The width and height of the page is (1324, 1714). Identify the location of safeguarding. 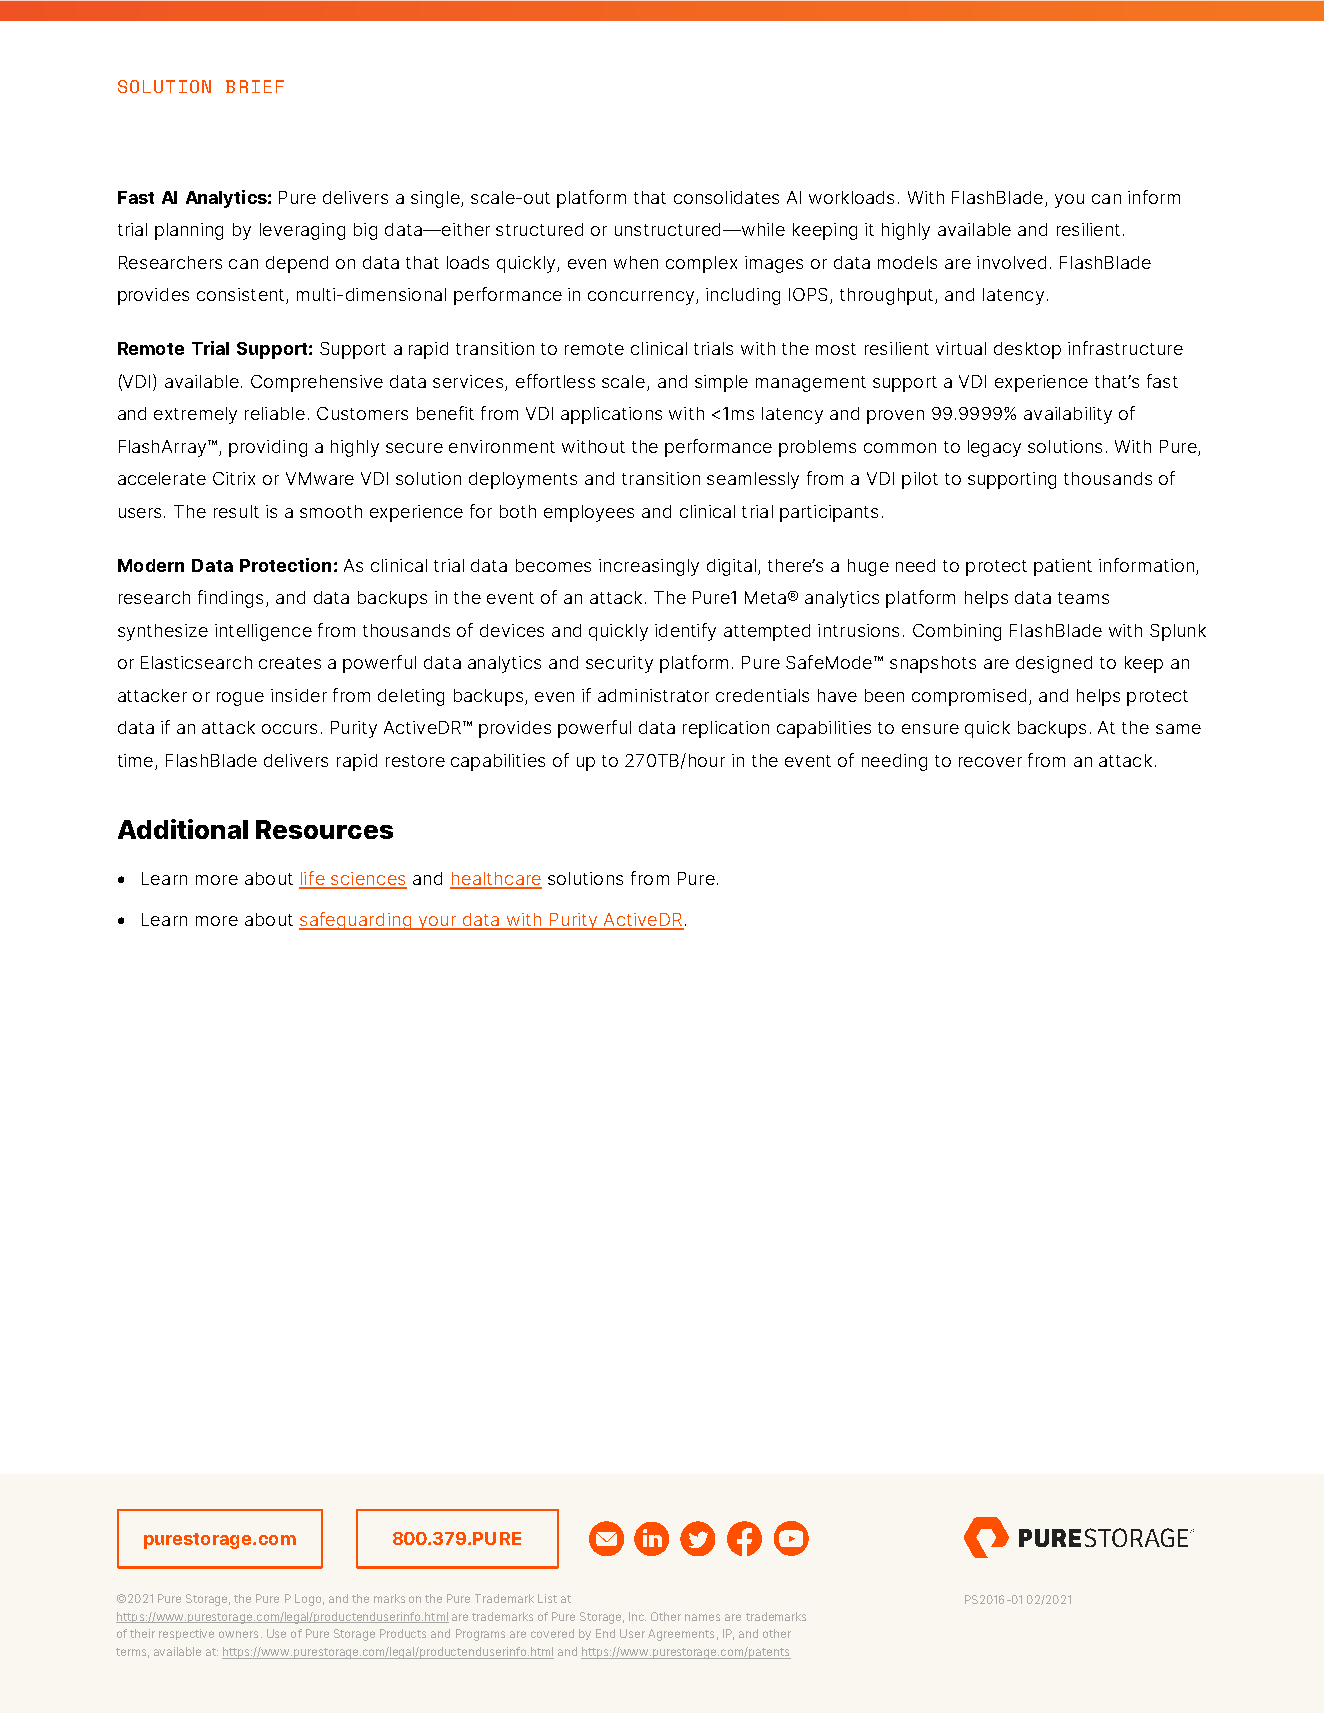
(356, 921).
